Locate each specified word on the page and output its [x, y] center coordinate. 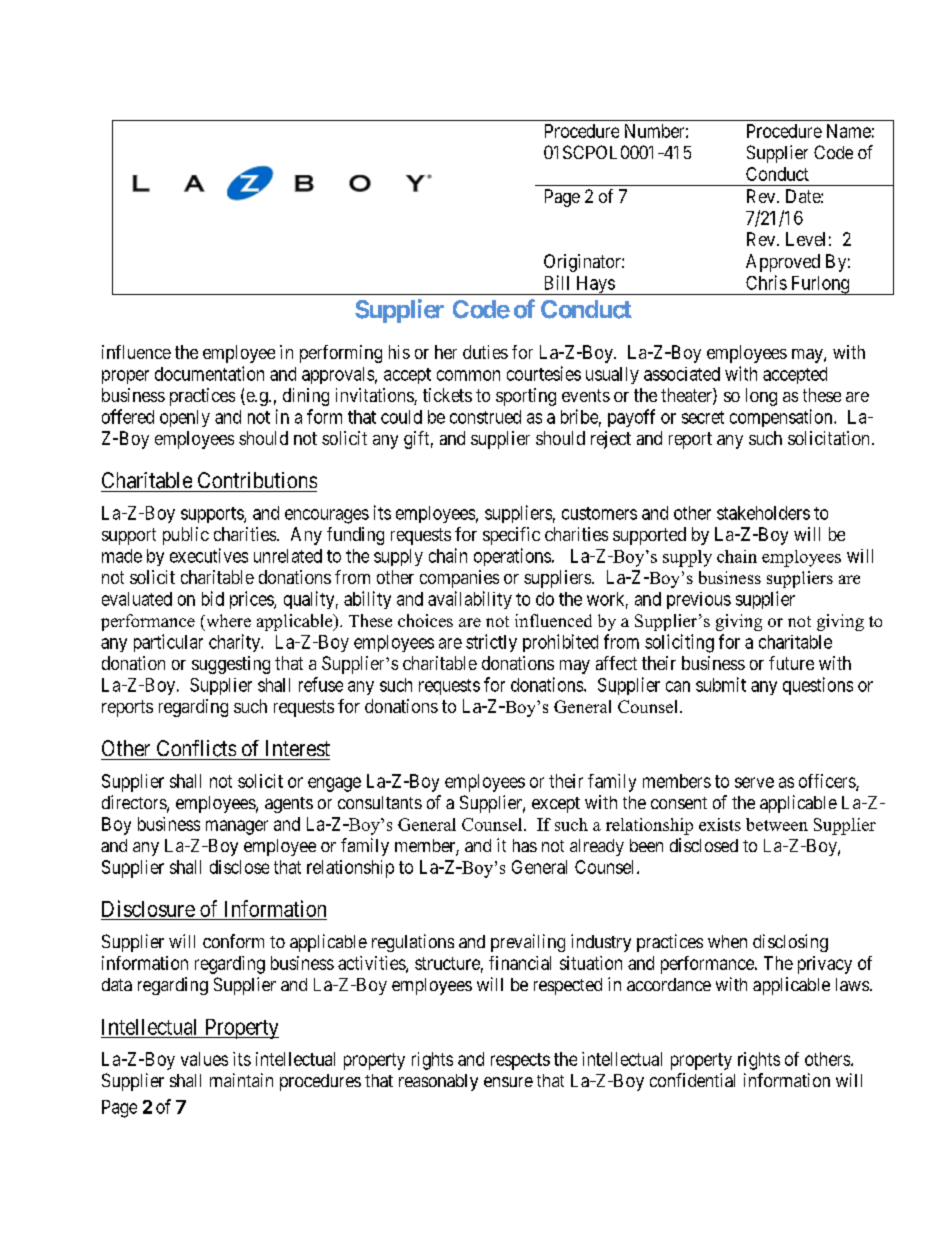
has [525, 845]
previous [699, 600]
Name [849, 131]
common [468, 375]
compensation [782, 418]
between [777, 824]
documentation [209, 373]
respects [520, 1061]
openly [185, 418]
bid [213, 598]
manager [237, 827]
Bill [557, 282]
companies [459, 579]
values [204, 1059]
